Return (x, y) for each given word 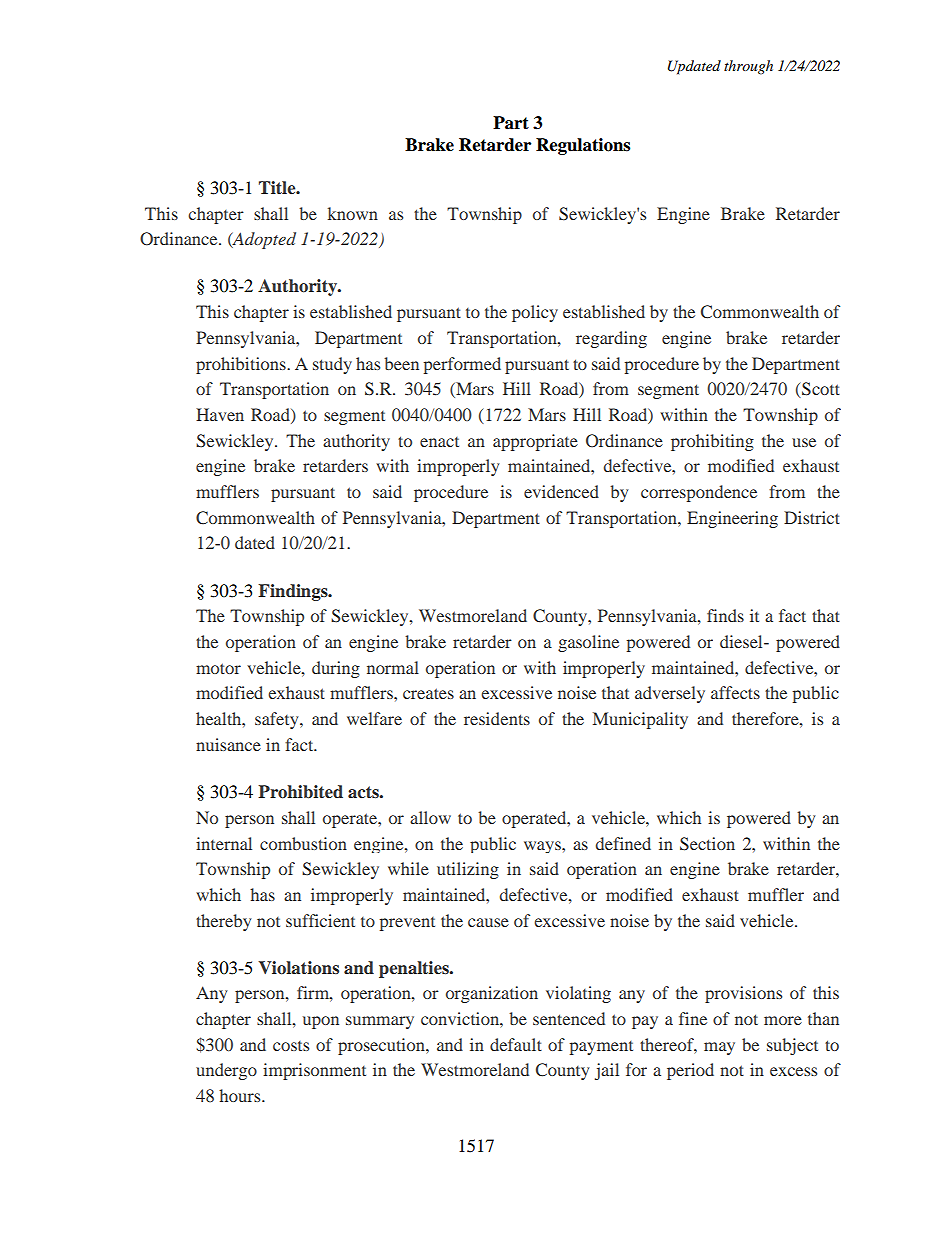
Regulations (583, 146)
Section (707, 844)
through (748, 67)
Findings (294, 592)
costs (291, 1046)
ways (543, 847)
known (353, 213)
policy (535, 313)
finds (725, 615)
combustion (303, 843)
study (332, 365)
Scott (820, 390)
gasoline (588, 643)
